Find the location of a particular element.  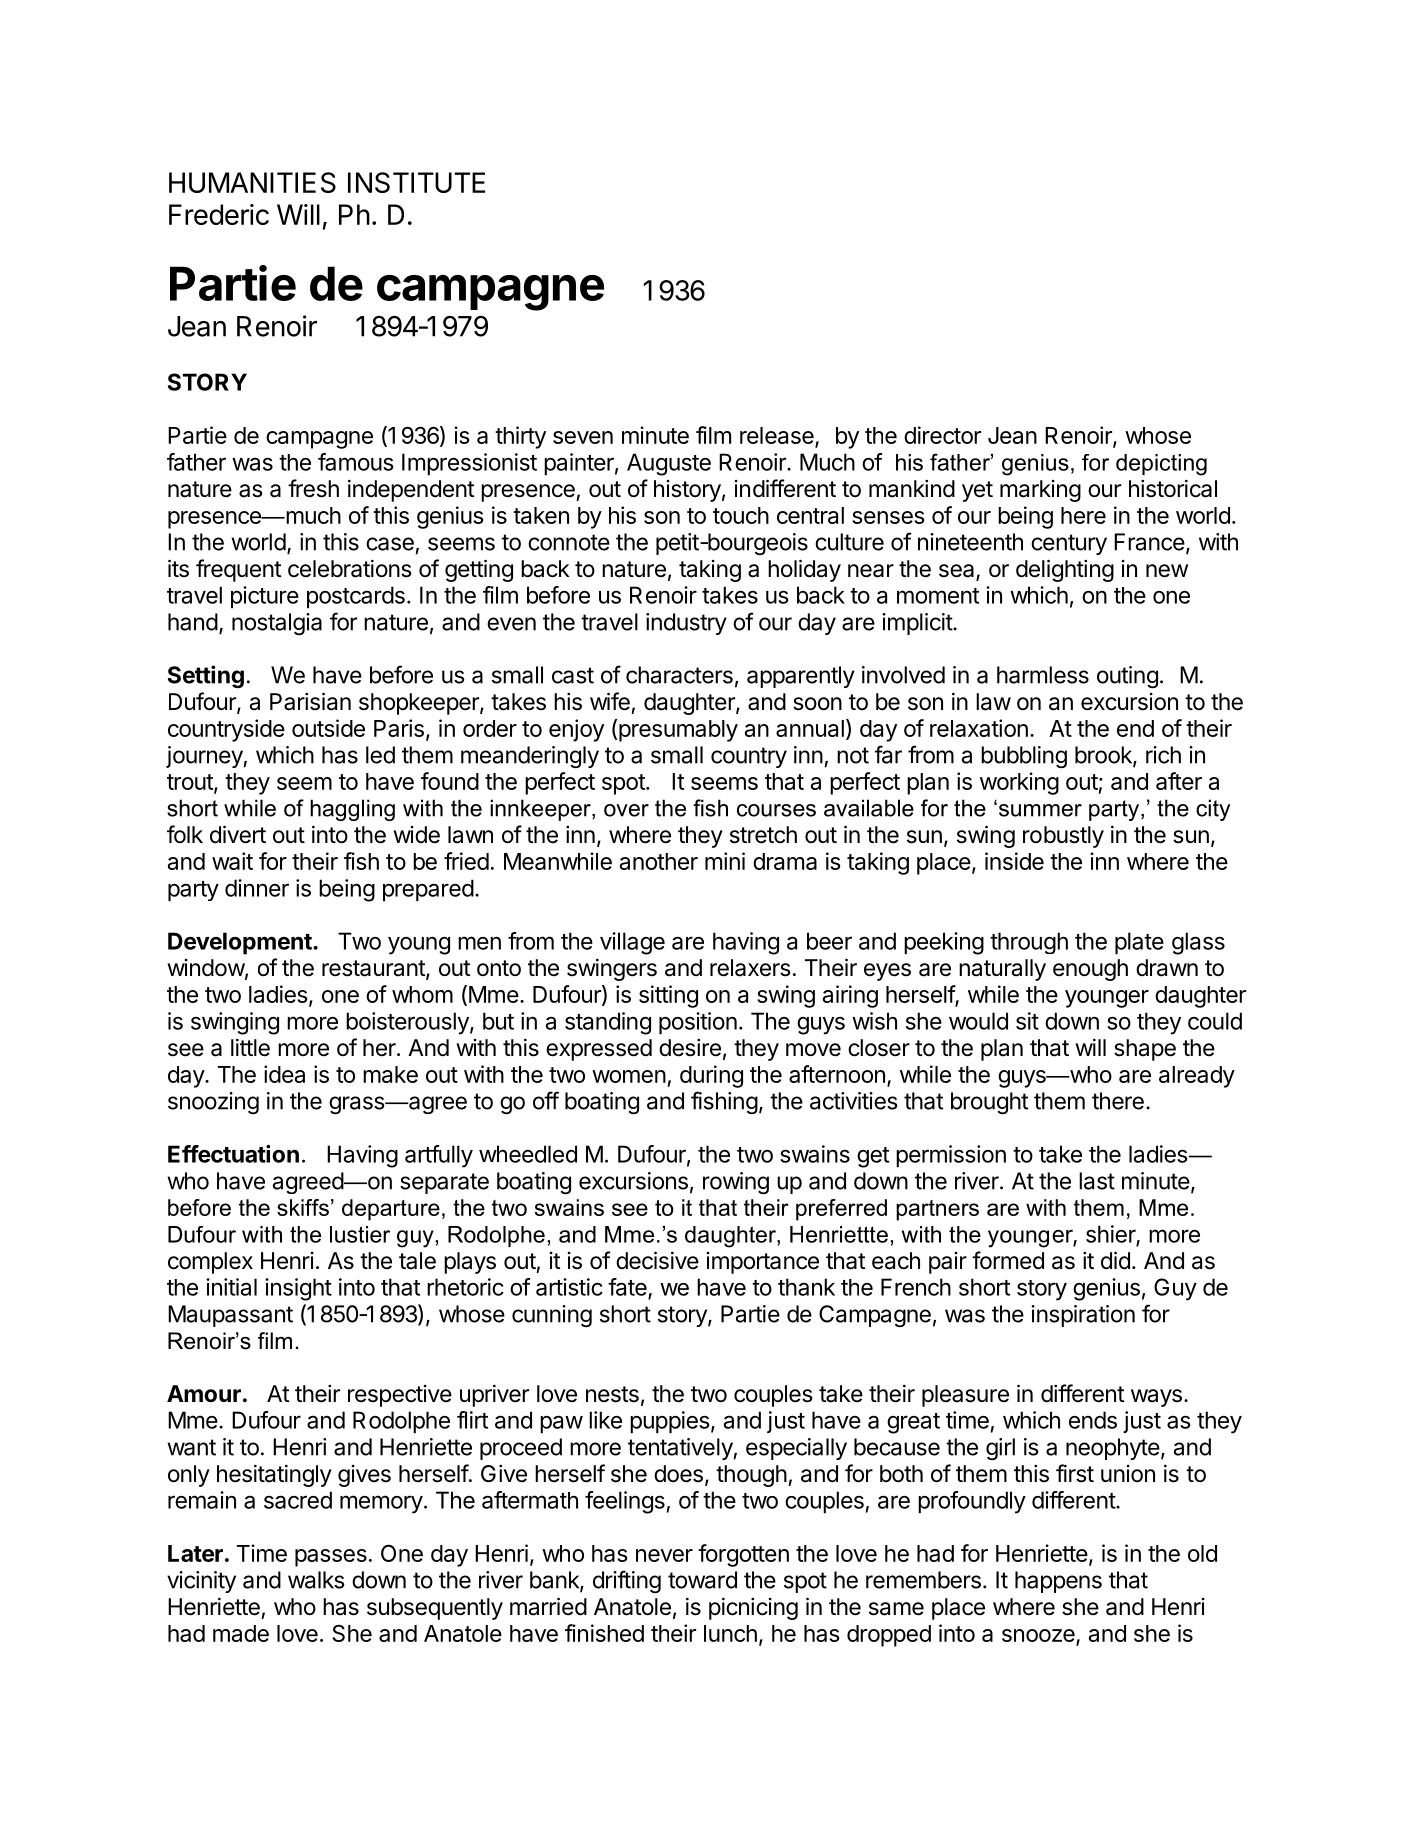

marking is located at coordinates (1040, 491).
